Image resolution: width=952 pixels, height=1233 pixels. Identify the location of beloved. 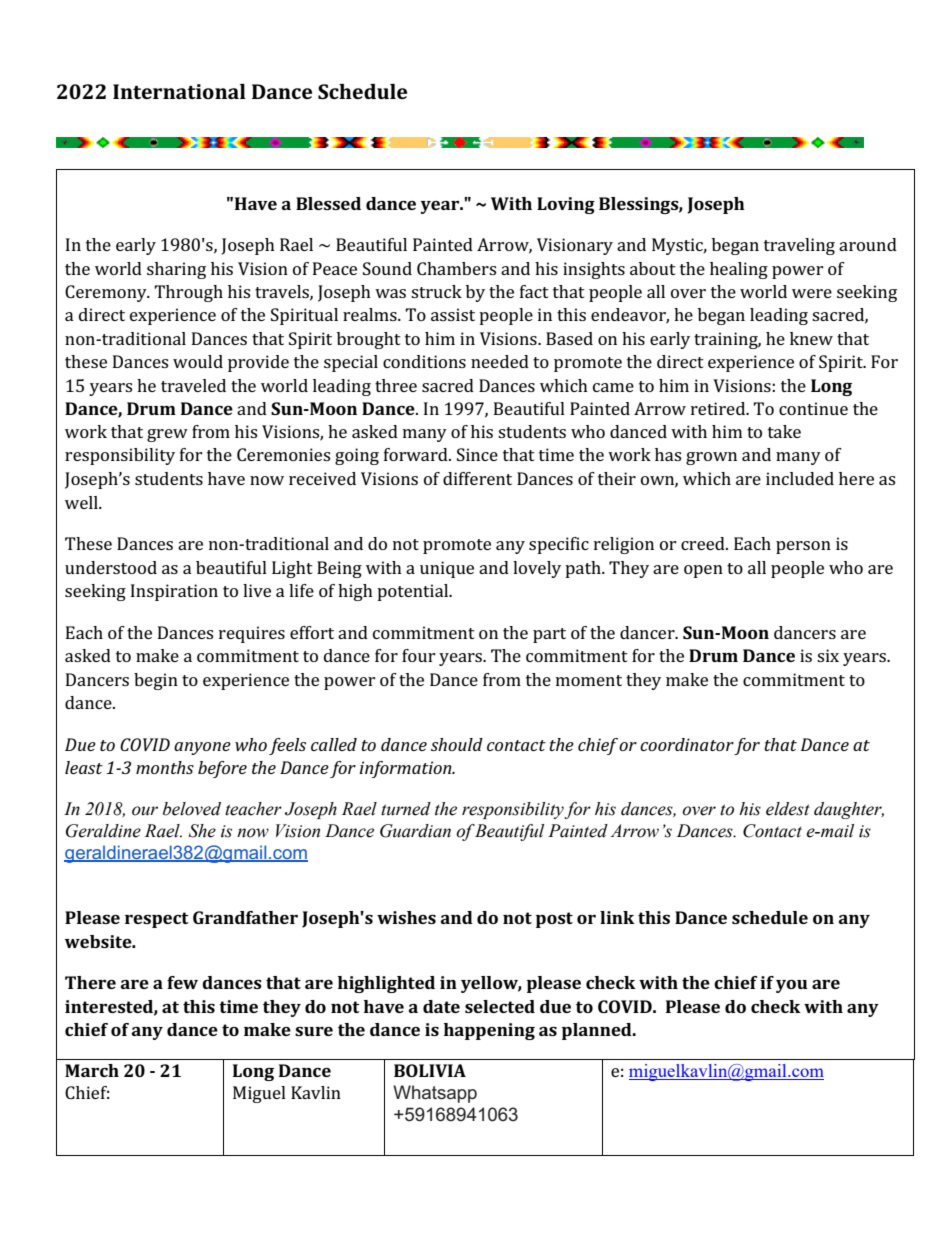
(192, 809).
